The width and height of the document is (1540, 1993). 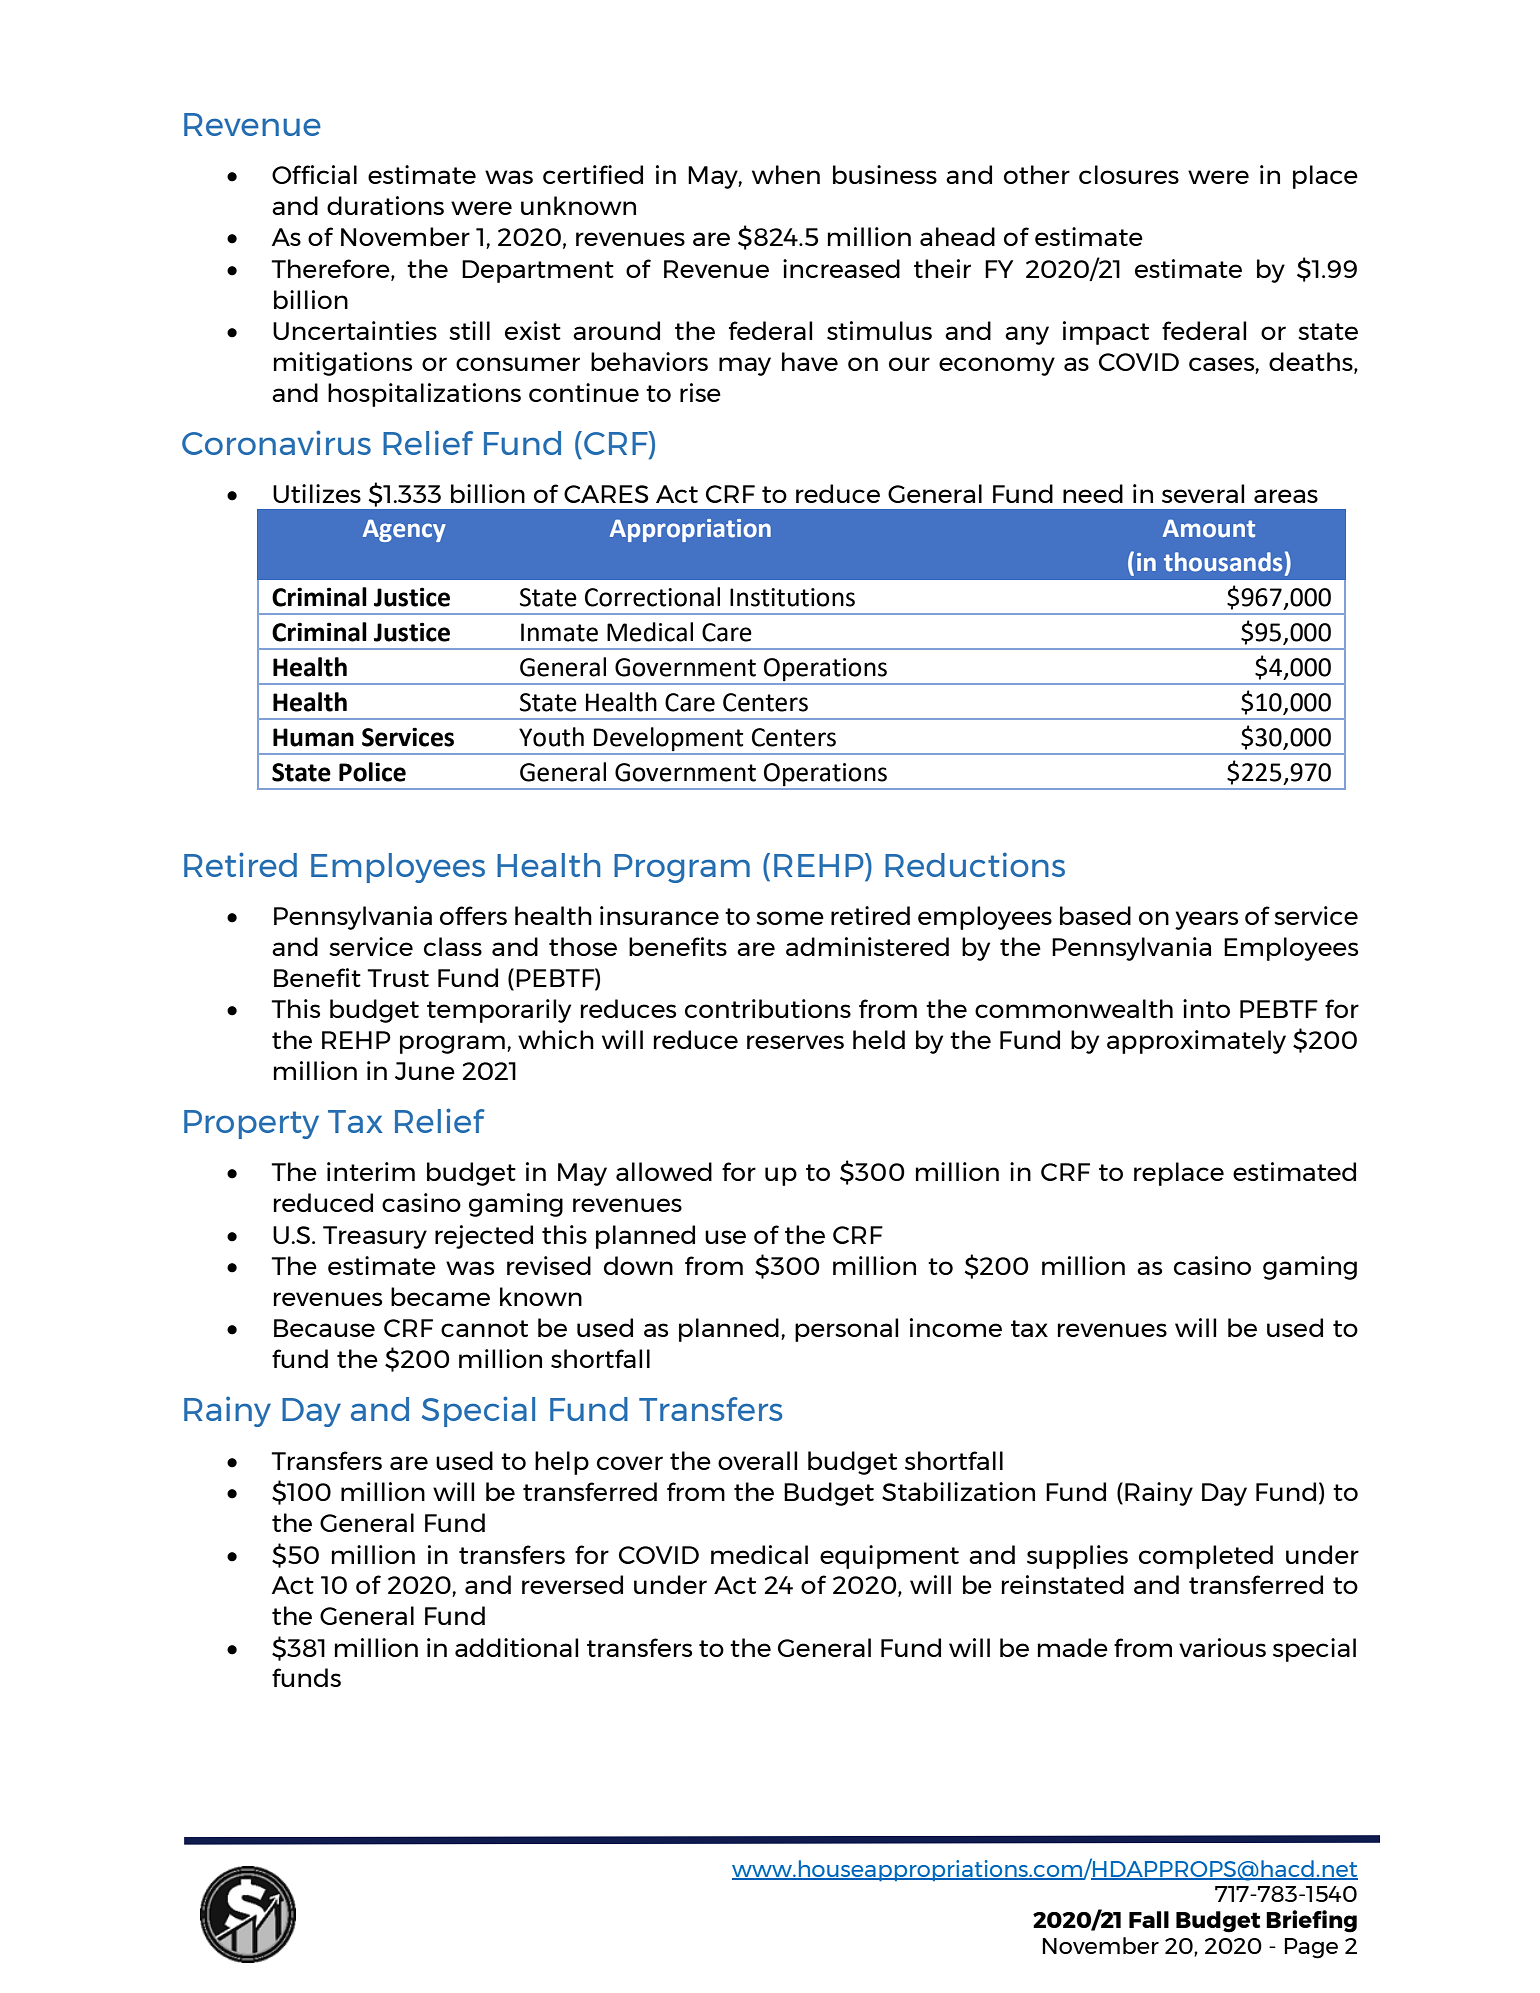 I want to click on durations, so click(x=385, y=205).
